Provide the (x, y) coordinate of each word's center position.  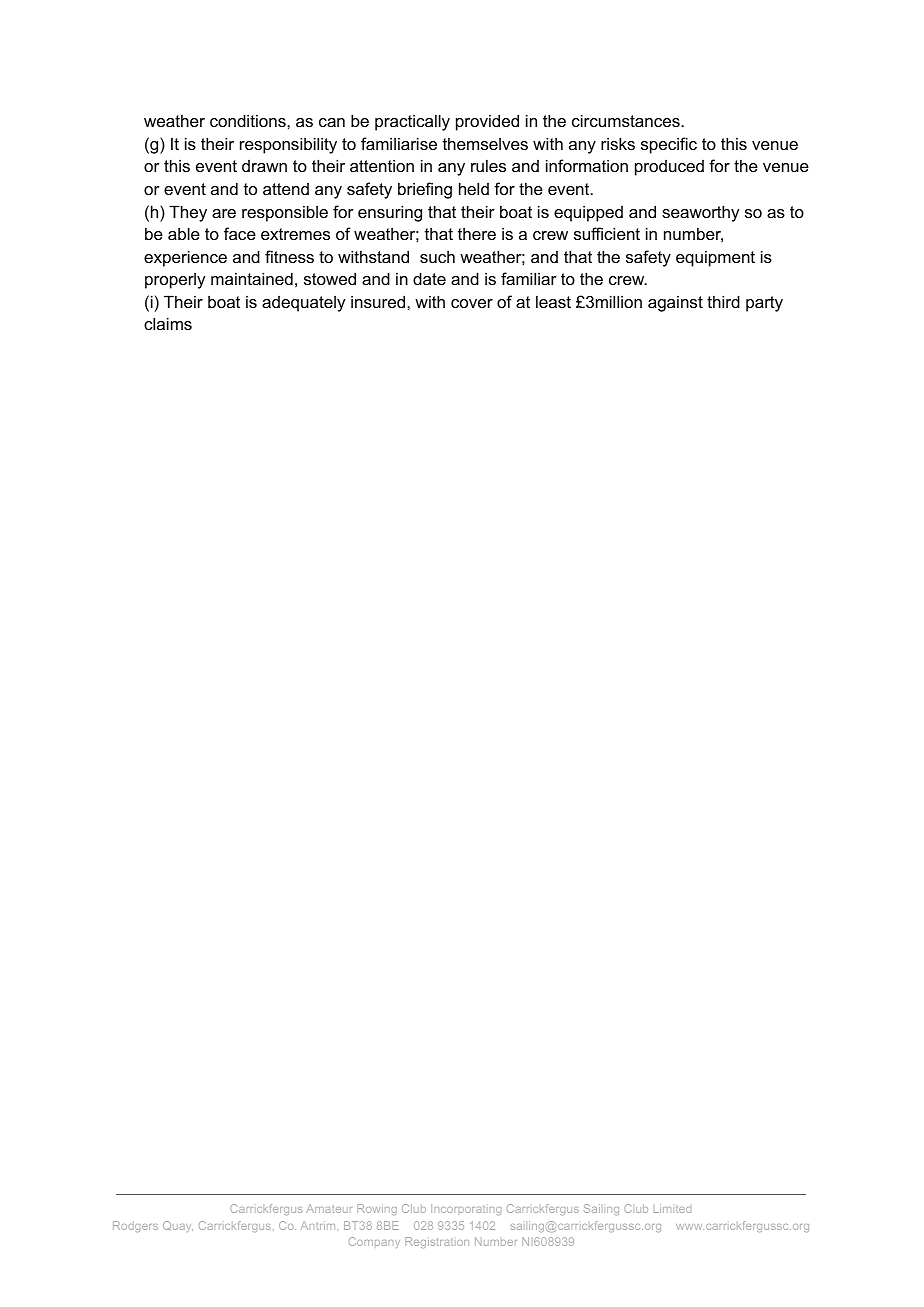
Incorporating (466, 1209)
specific (669, 145)
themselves (485, 143)
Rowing (377, 1209)
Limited (672, 1208)
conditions (249, 120)
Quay (178, 1226)
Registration (437, 1242)
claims (168, 323)
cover (472, 303)
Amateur (329, 1208)
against (675, 303)
